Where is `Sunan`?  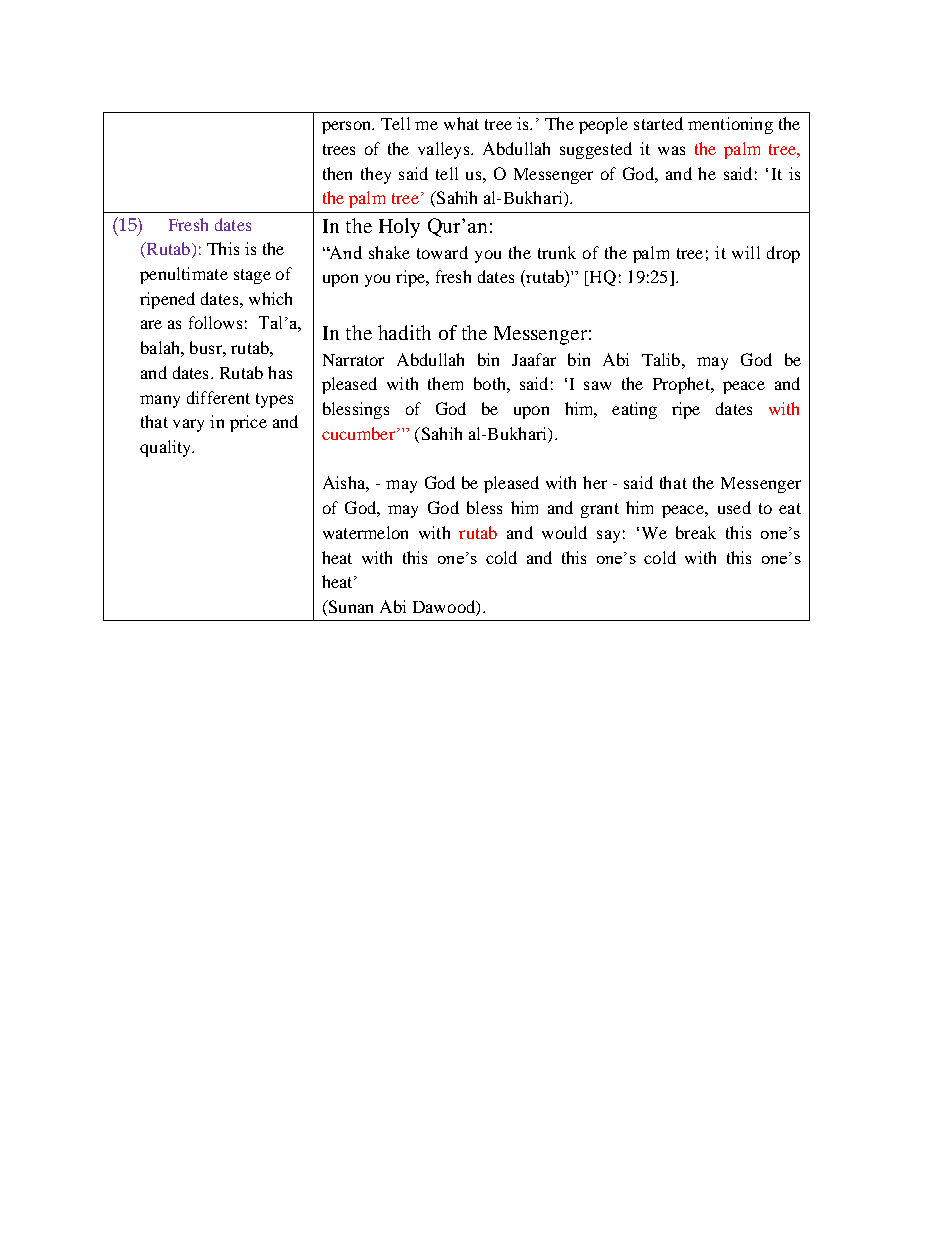
Sunan is located at coordinates (349, 608).
